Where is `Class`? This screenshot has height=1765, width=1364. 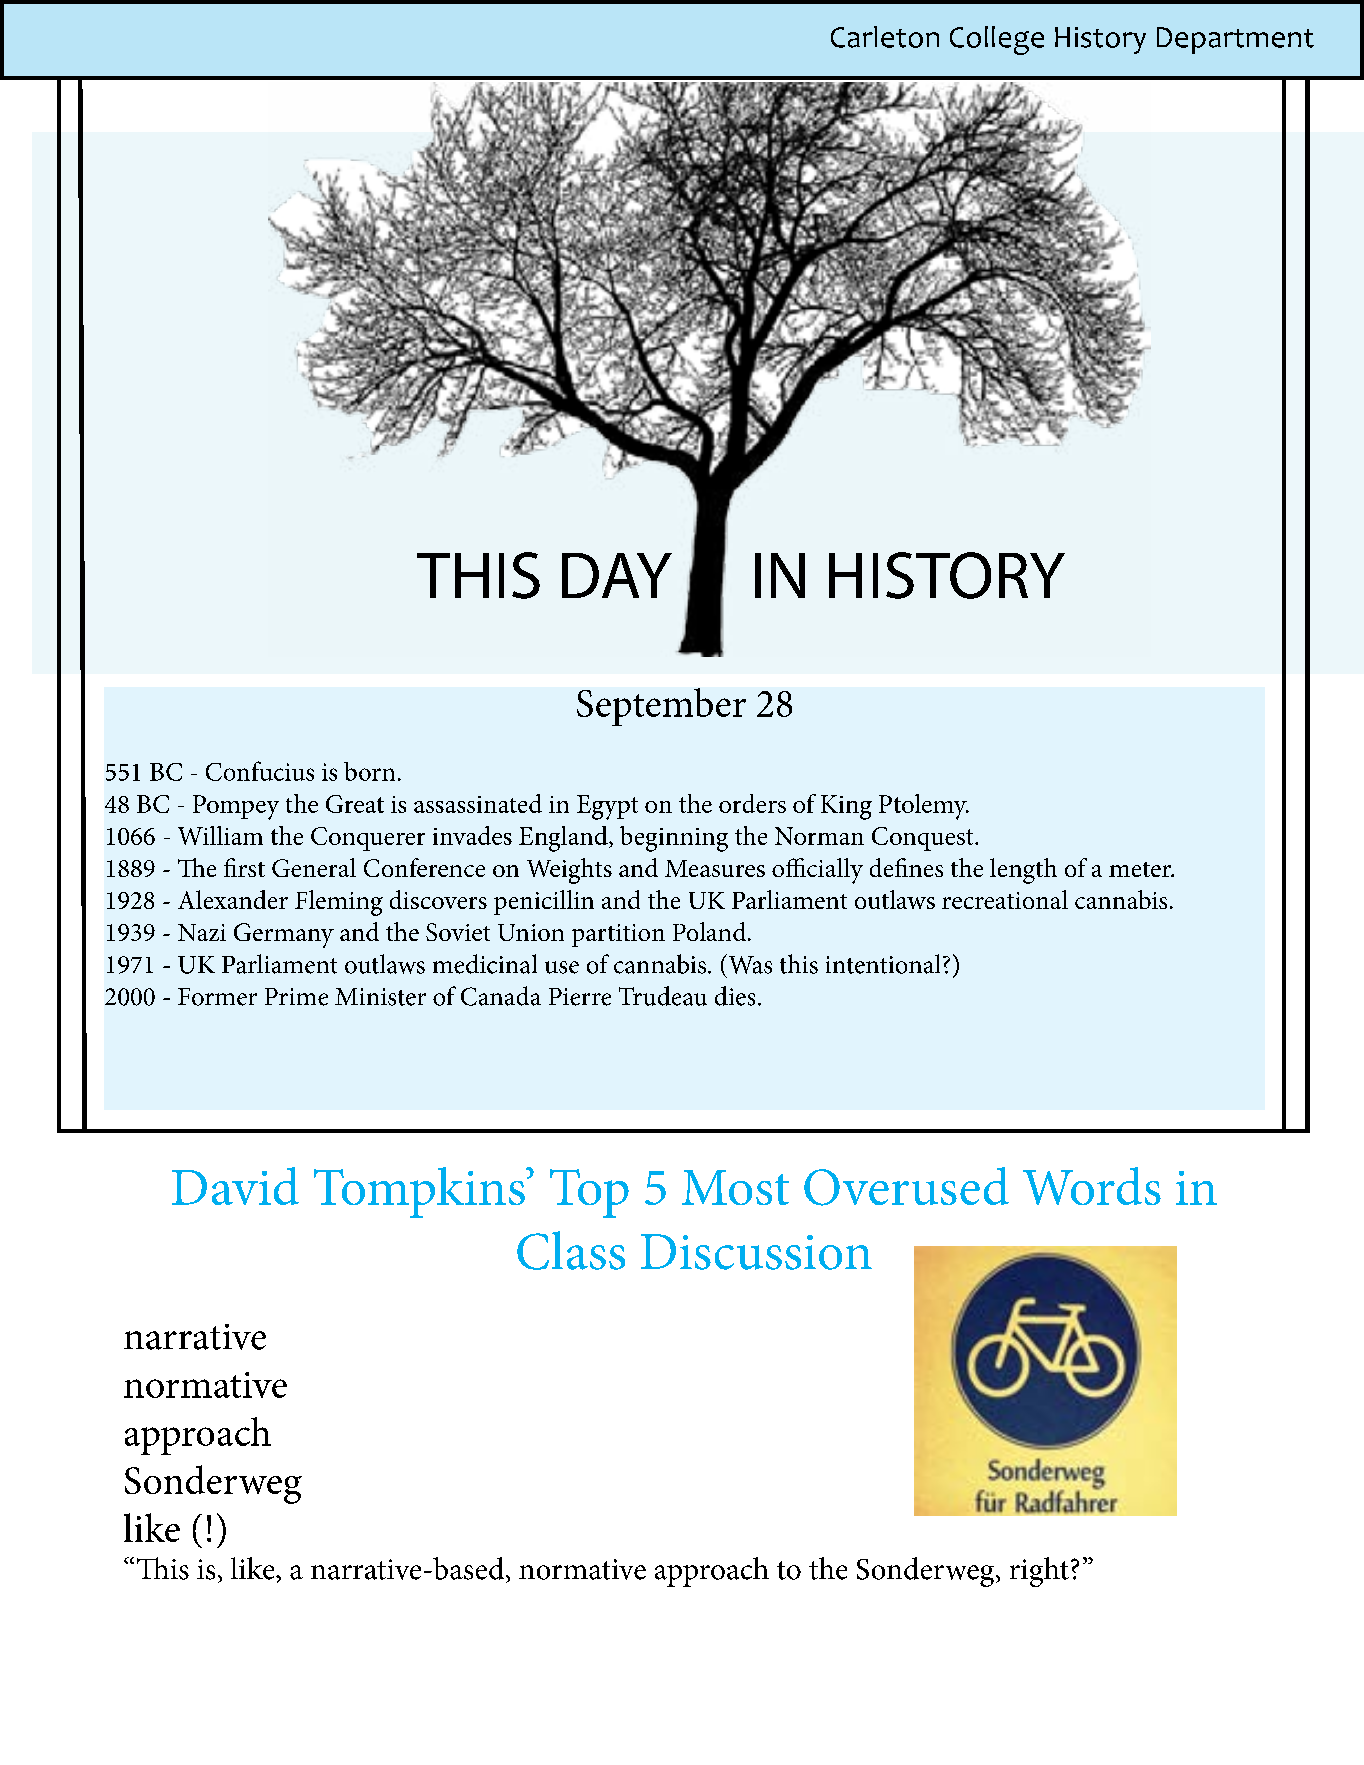 Class is located at coordinates (571, 1250).
